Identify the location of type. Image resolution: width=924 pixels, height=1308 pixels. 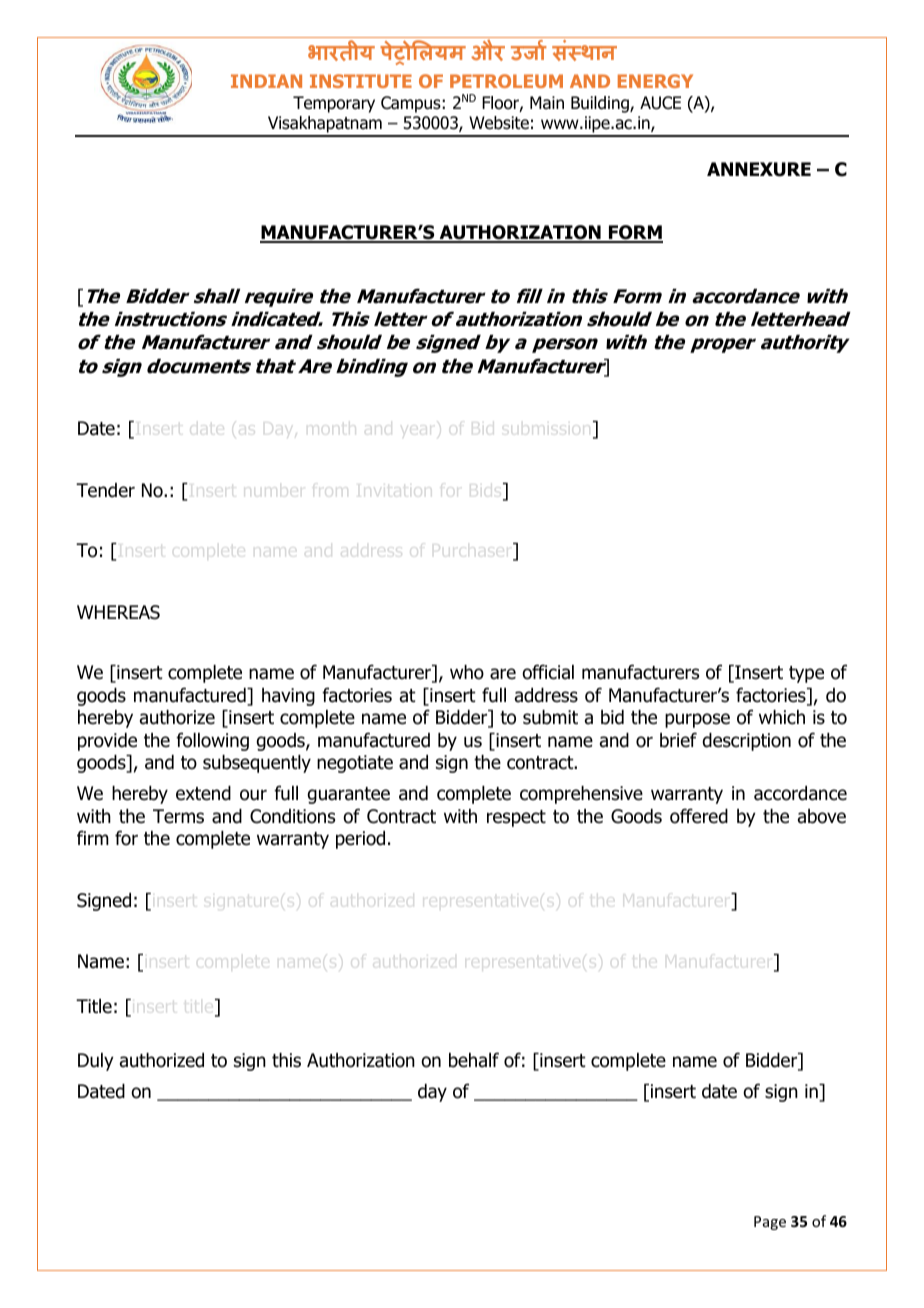
(806, 674).
